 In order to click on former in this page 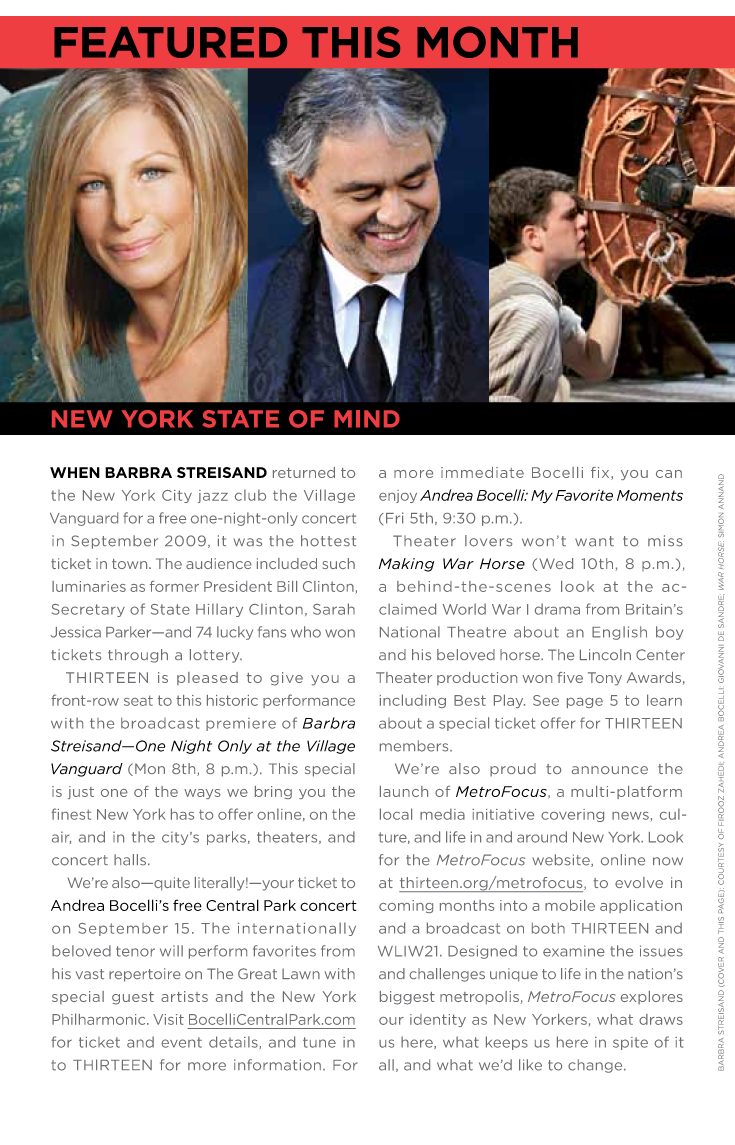, I will do `click(174, 586)`.
